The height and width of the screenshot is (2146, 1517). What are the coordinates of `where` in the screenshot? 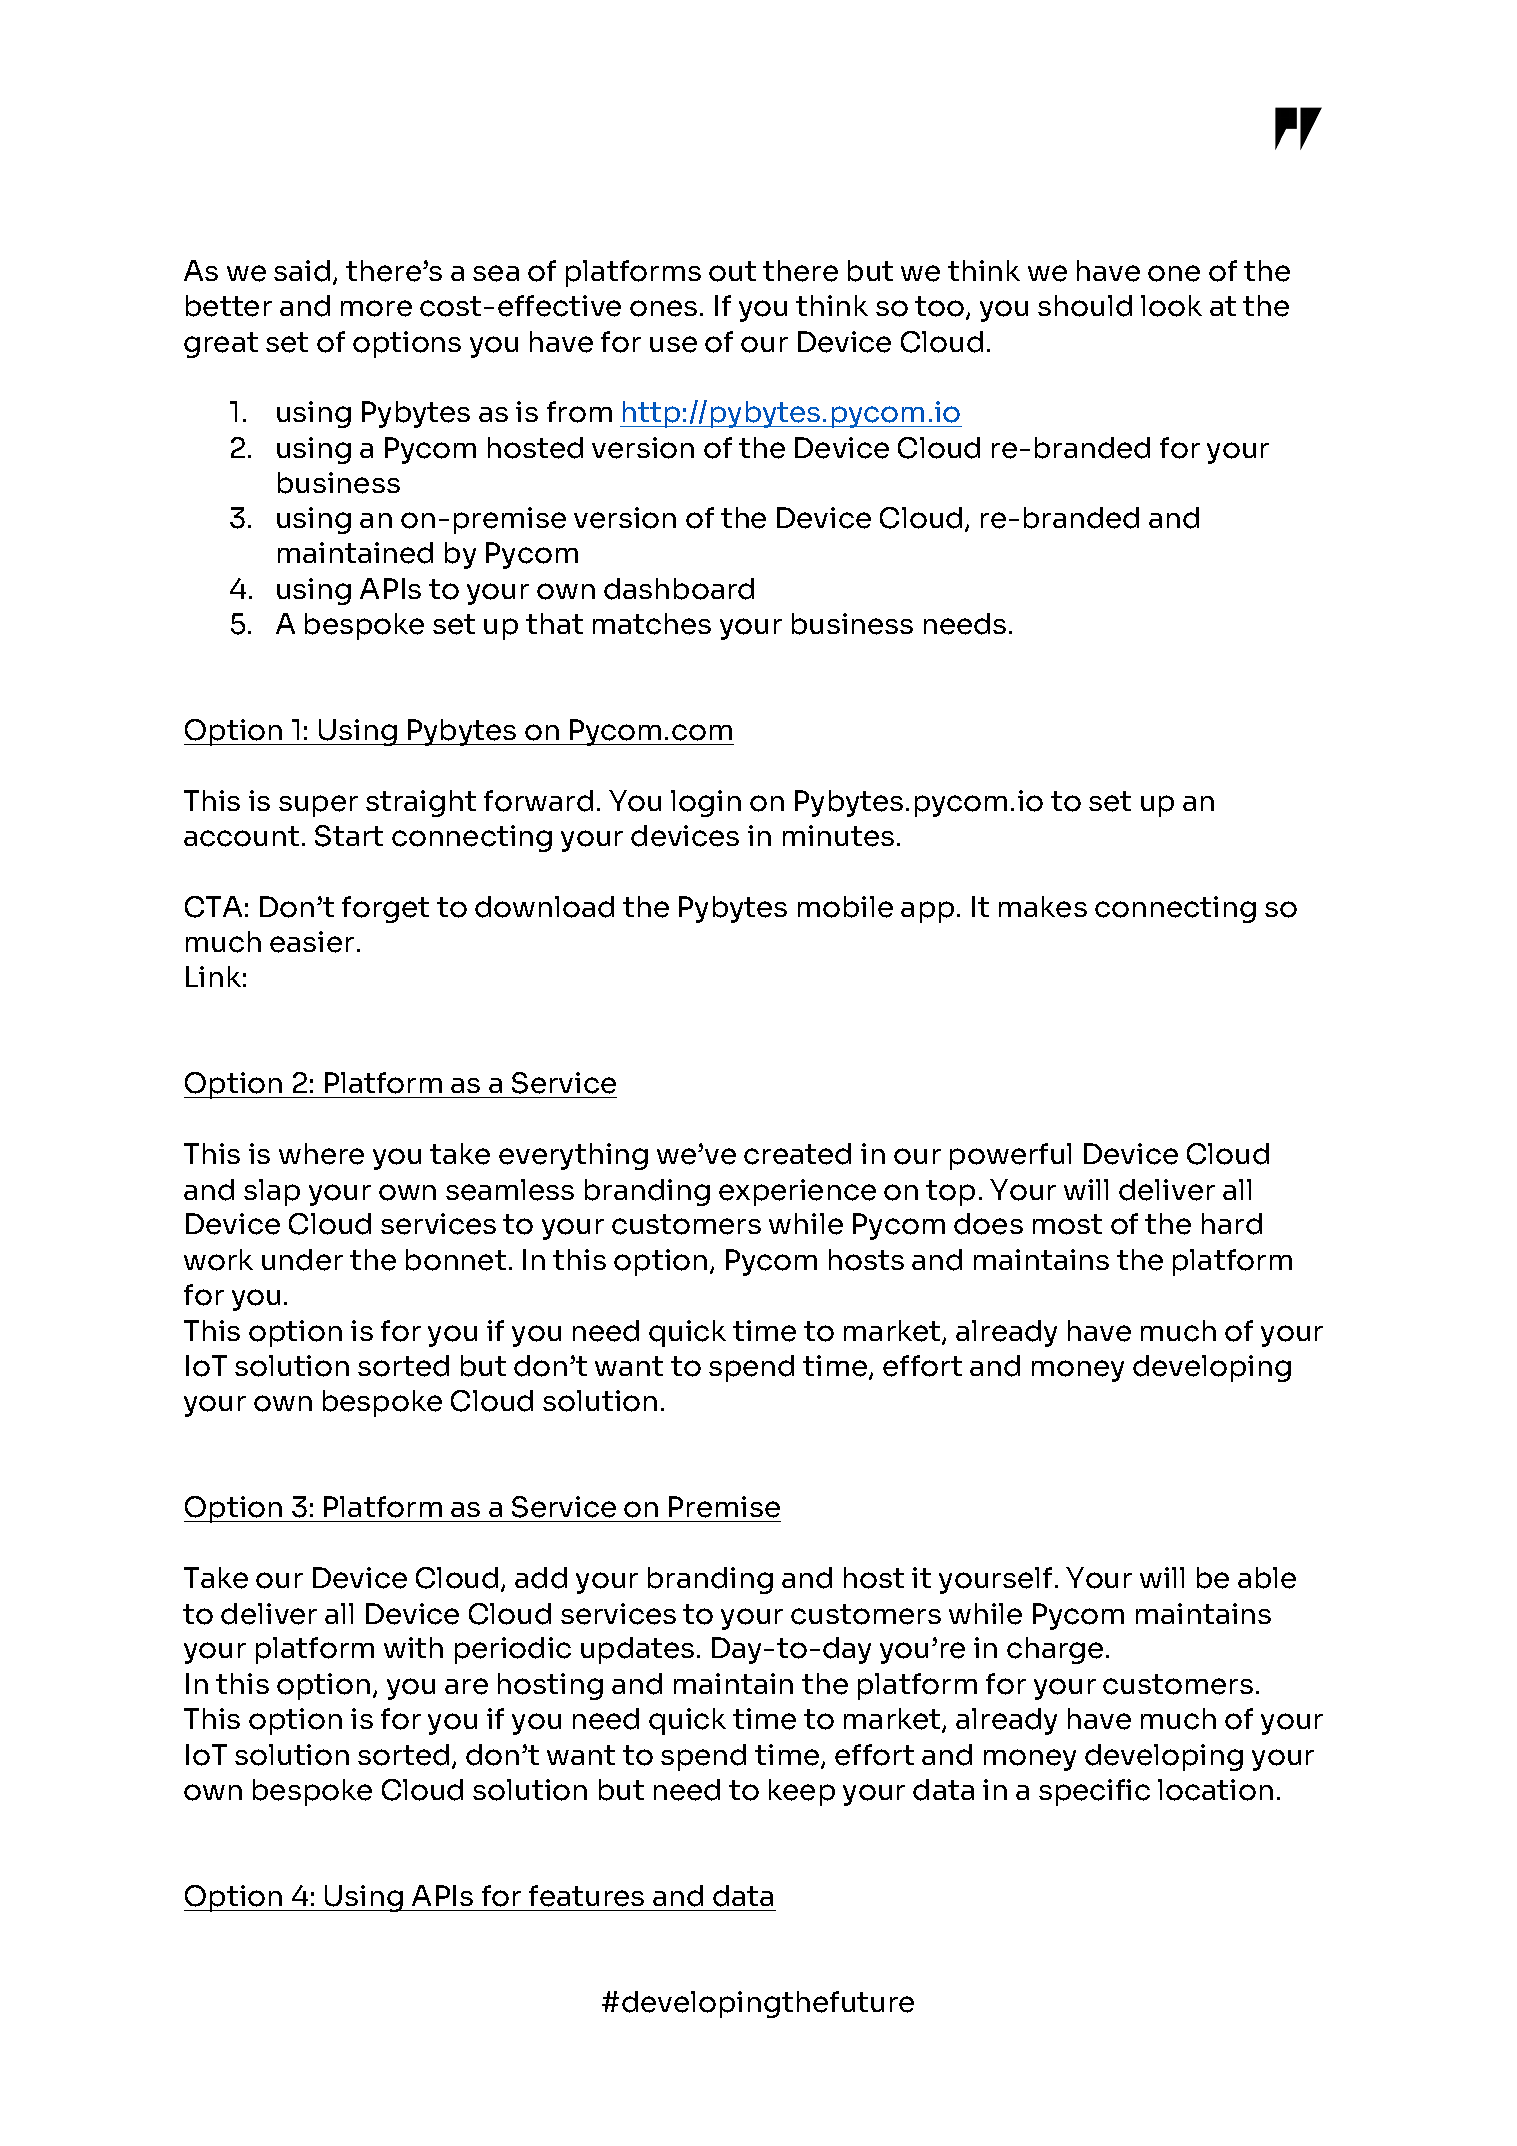 It's located at (321, 1154).
